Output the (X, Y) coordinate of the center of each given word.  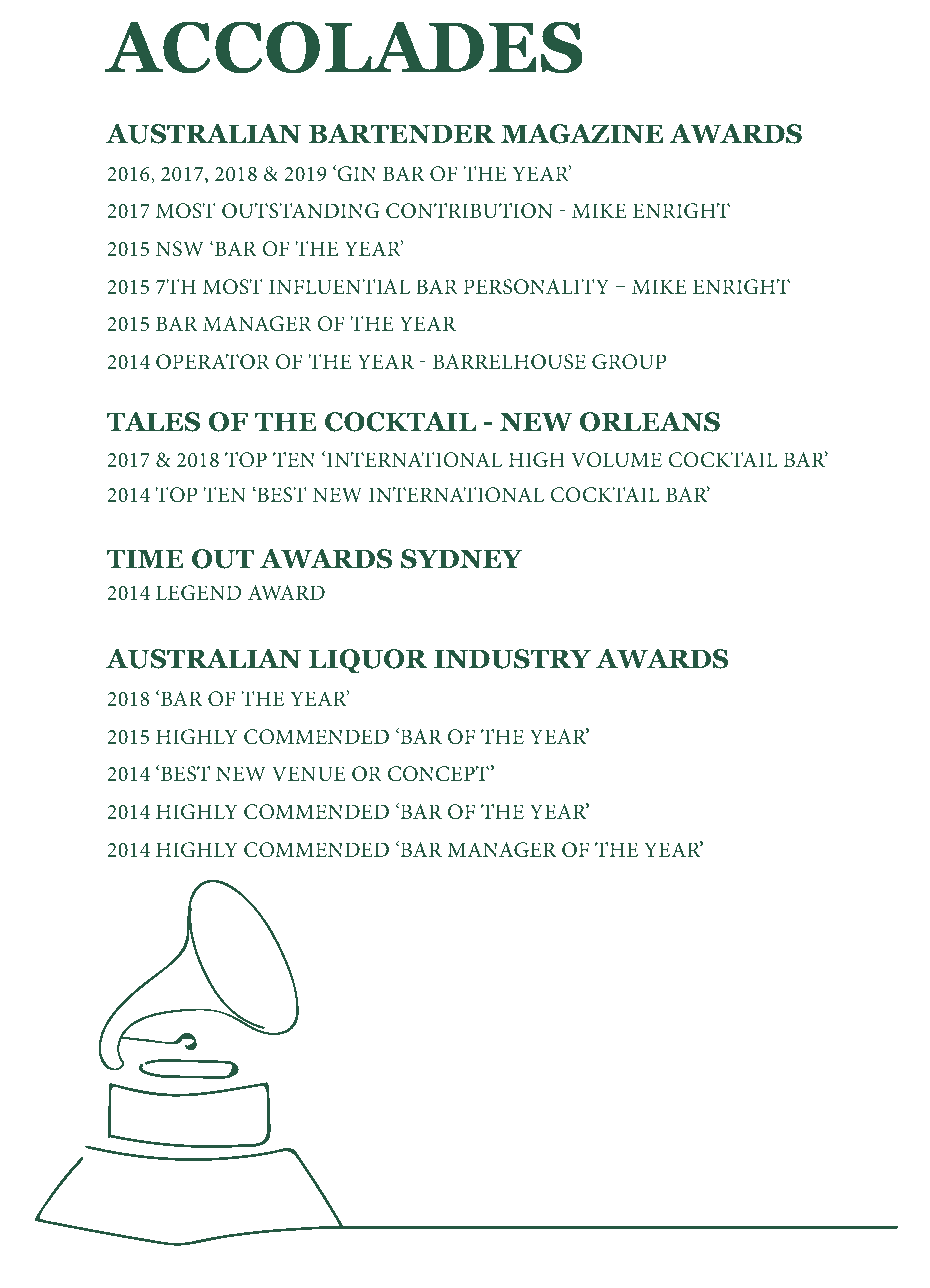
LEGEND (198, 593)
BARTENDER (402, 133)
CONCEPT (438, 774)
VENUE (309, 774)
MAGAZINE (582, 134)
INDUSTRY (512, 659)
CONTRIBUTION (469, 211)
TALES (153, 422)
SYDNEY (461, 559)
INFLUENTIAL (339, 287)
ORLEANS (650, 422)
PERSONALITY (536, 287)
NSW (180, 249)
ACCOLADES (344, 47)
